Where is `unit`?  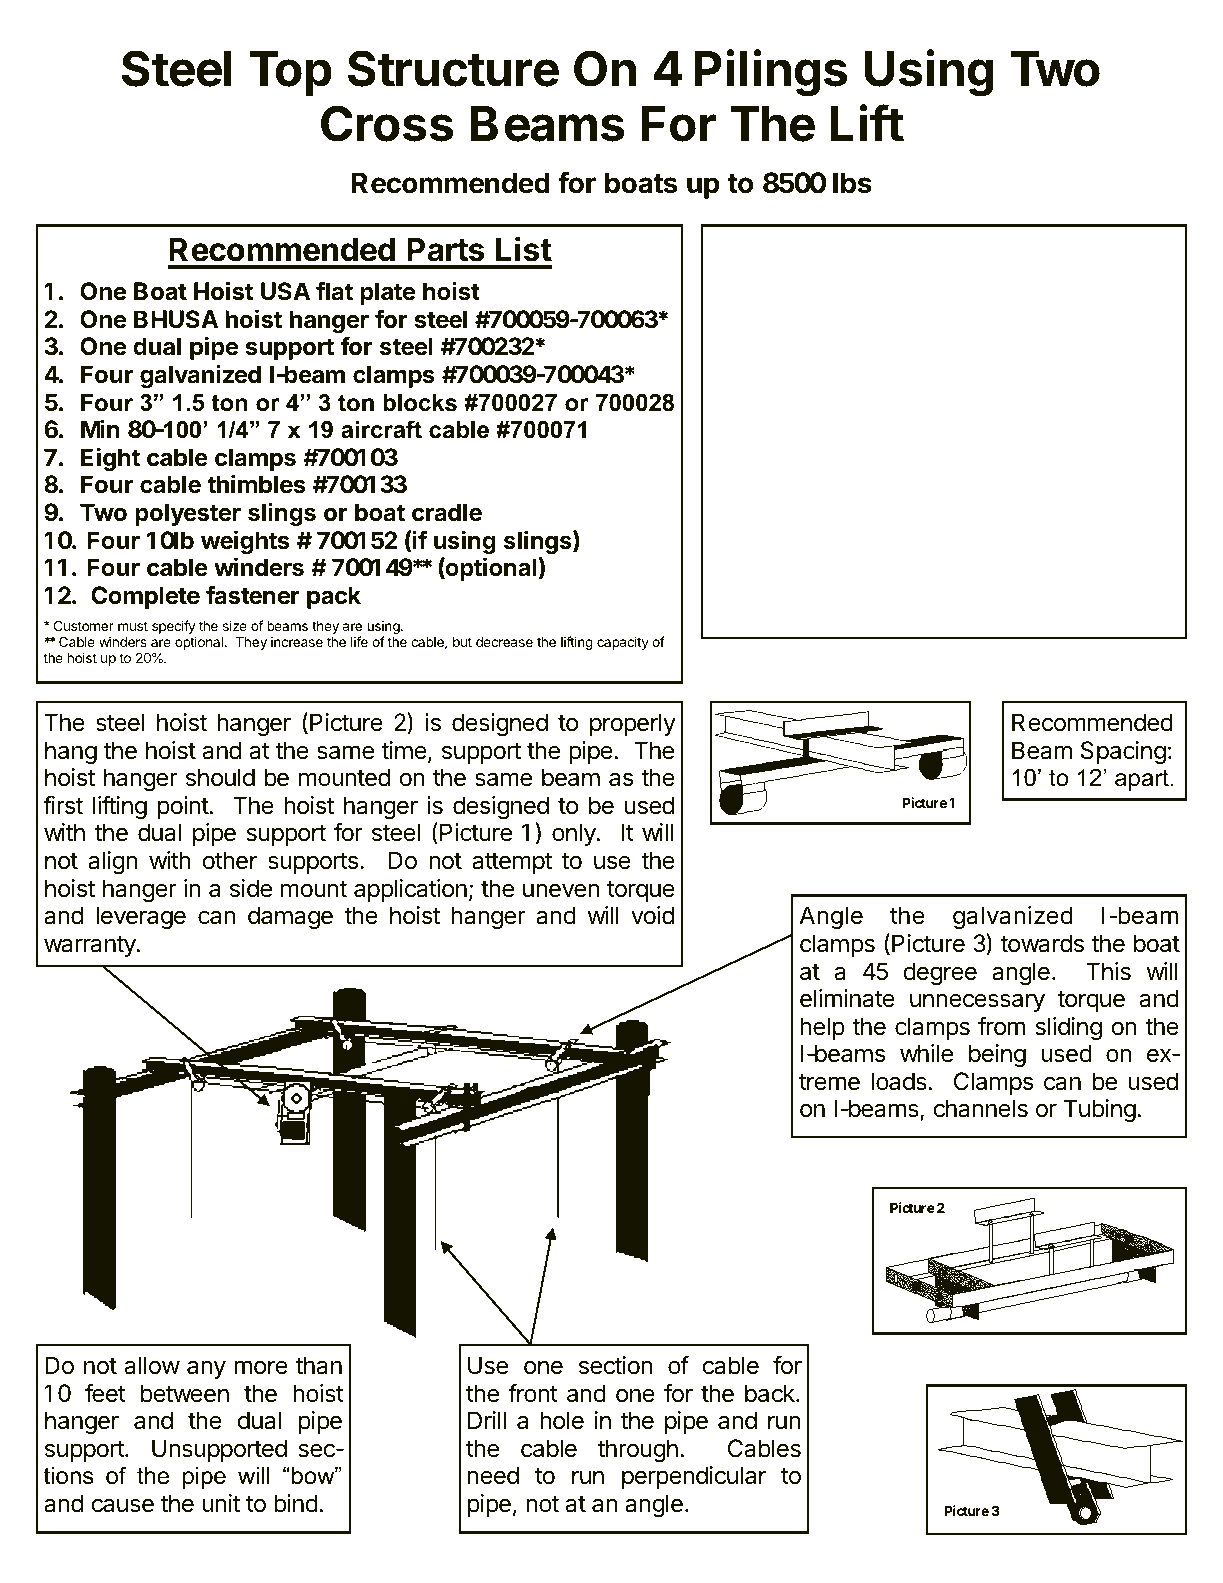 unit is located at coordinates (221, 1503).
